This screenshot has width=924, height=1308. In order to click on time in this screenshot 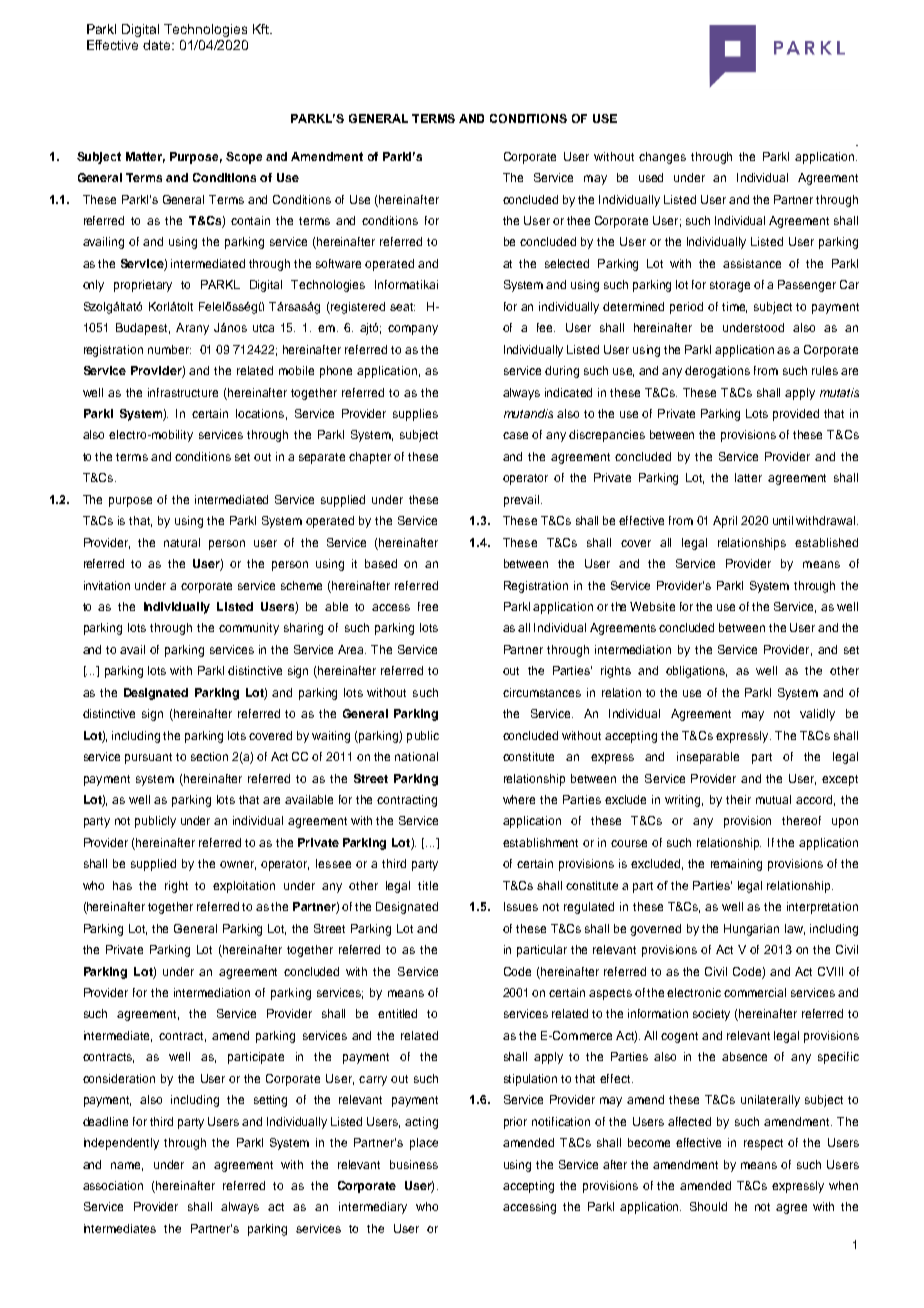, I will do `click(734, 307)`.
